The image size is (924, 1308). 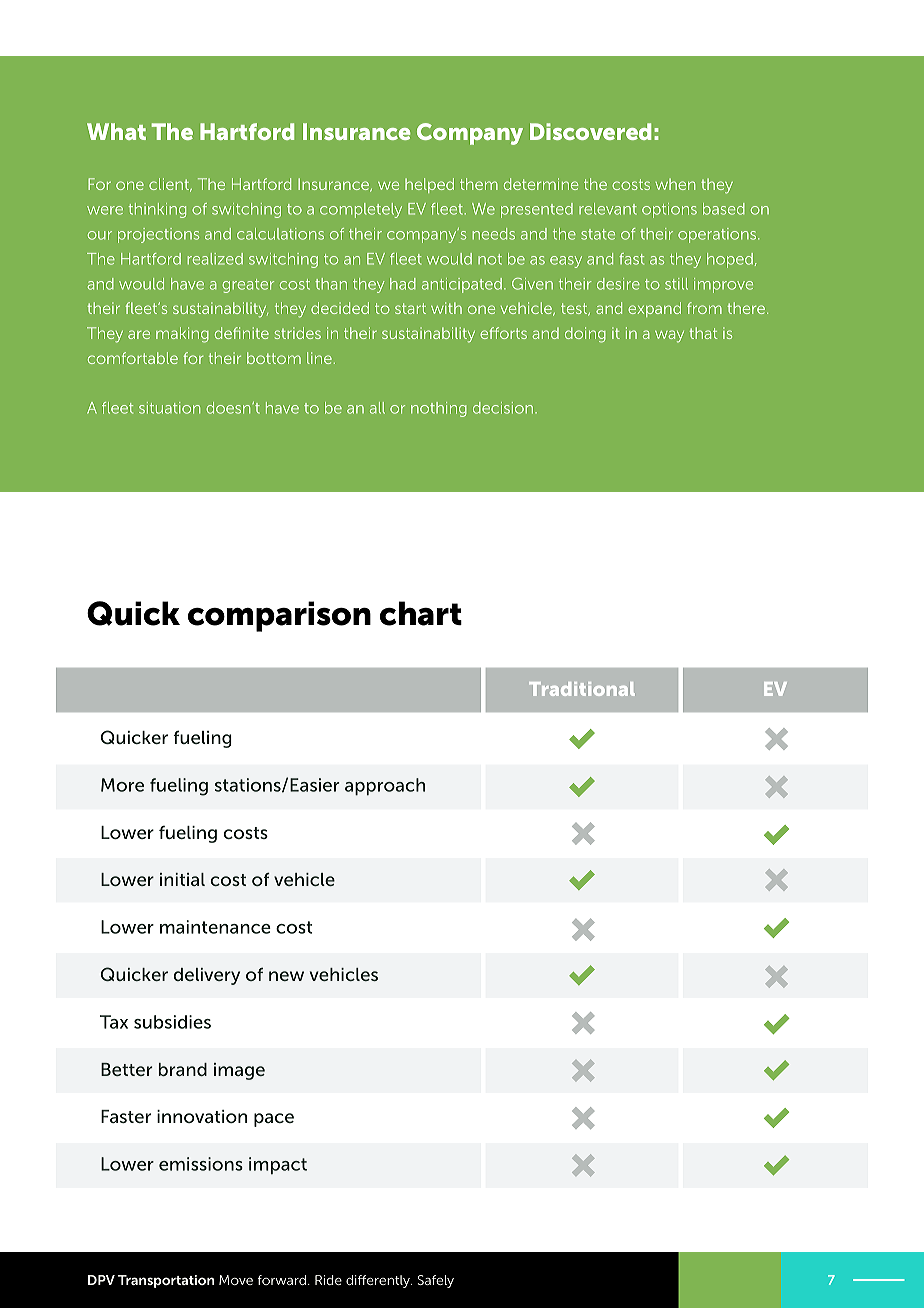 What do you see at coordinates (582, 689) in the image?
I see `Traditional` at bounding box center [582, 689].
